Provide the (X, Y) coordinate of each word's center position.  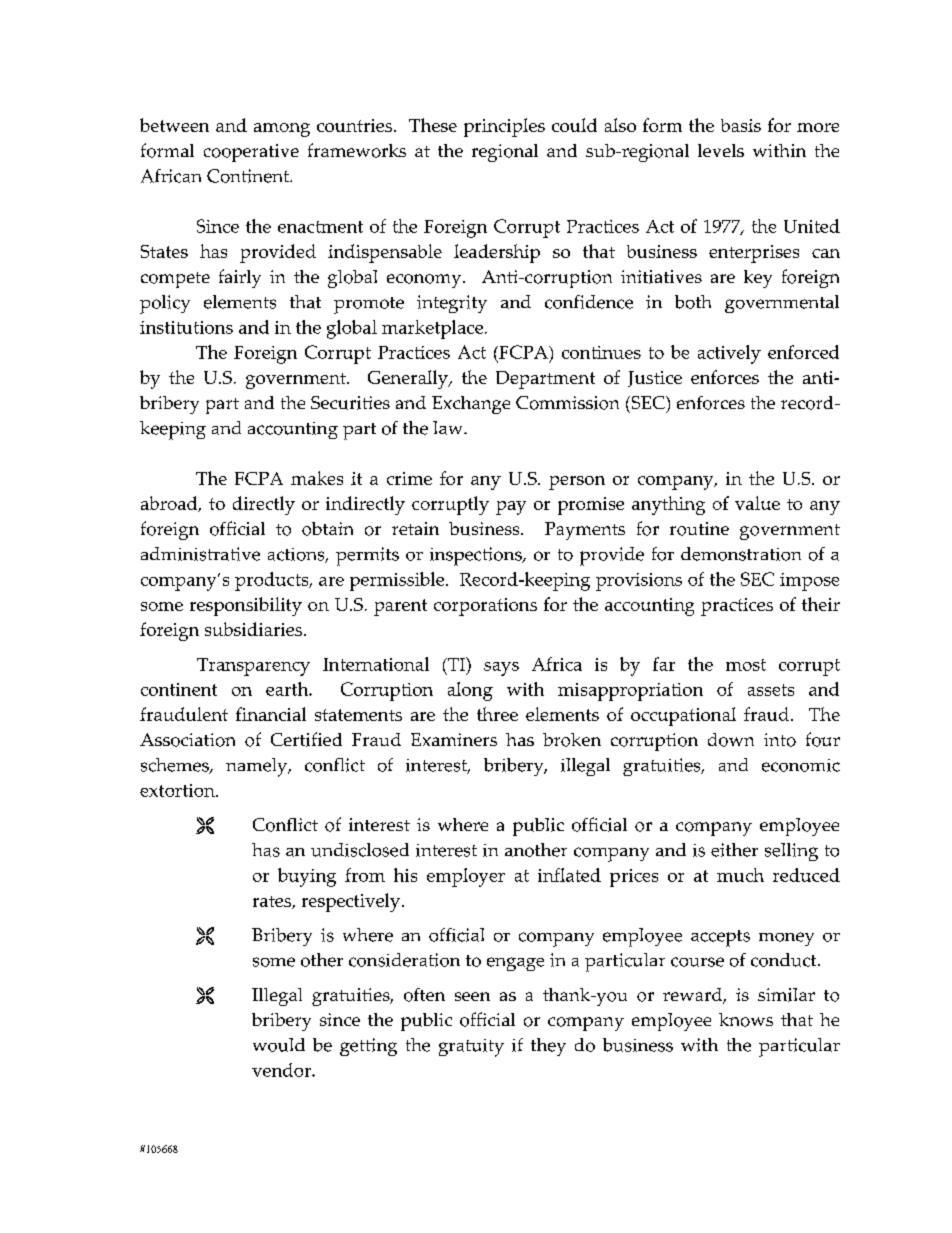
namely (258, 767)
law (449, 428)
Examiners (454, 739)
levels (721, 150)
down (731, 740)
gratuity (471, 1048)
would (279, 1045)
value (757, 503)
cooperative (251, 153)
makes (317, 478)
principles (504, 127)
